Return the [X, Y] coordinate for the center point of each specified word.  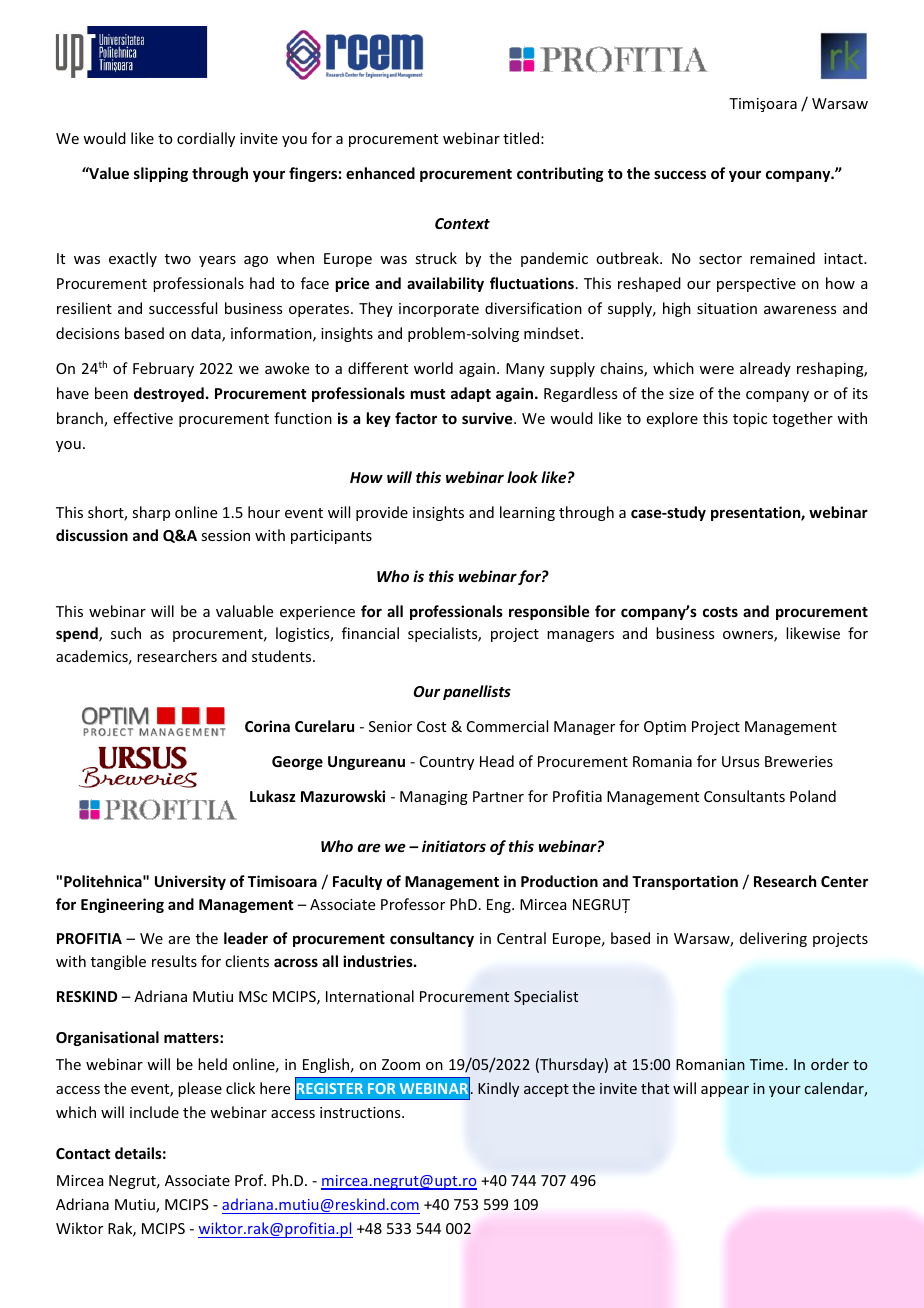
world [433, 368]
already [765, 369]
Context [462, 223]
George [297, 763]
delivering [773, 939]
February [163, 369]
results [174, 961]
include [154, 1112]
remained [782, 258]
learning [527, 513]
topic [750, 420]
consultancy [432, 939]
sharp [151, 513]
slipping [161, 174]
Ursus [740, 761]
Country [447, 763]
